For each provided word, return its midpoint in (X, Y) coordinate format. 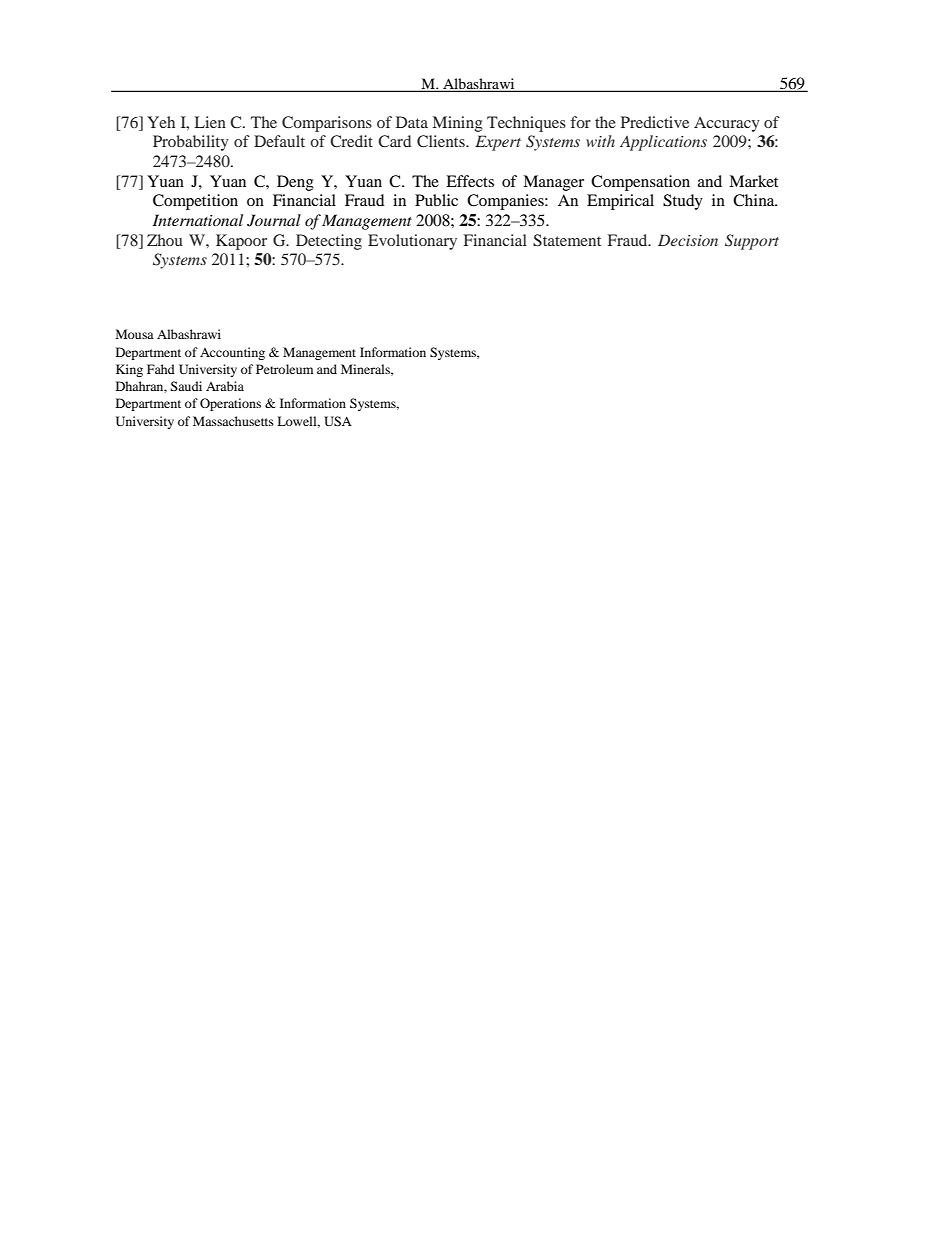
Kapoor (241, 242)
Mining (458, 124)
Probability (191, 143)
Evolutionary (412, 242)
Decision (688, 240)
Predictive (655, 122)
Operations (230, 404)
